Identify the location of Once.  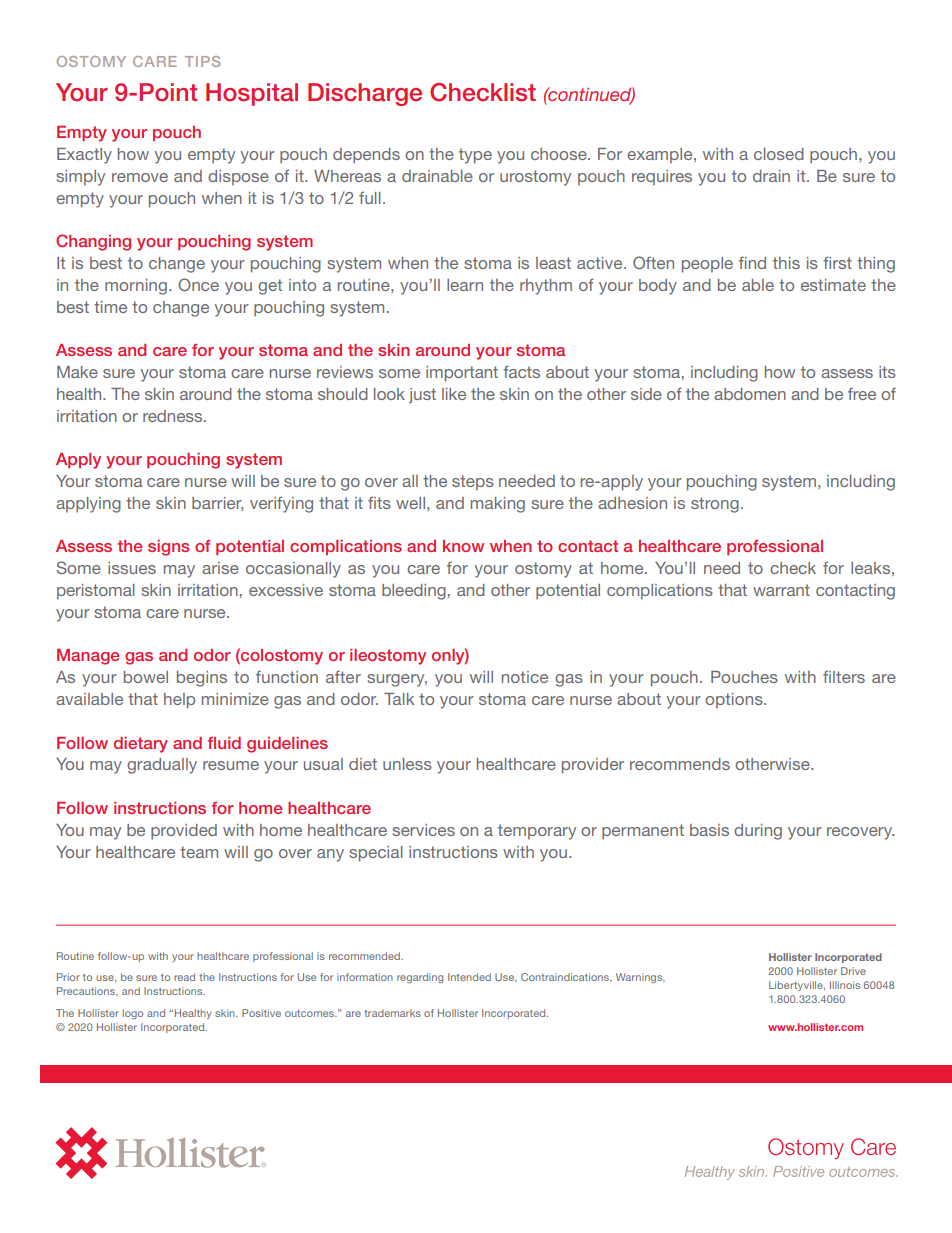
(198, 284).
